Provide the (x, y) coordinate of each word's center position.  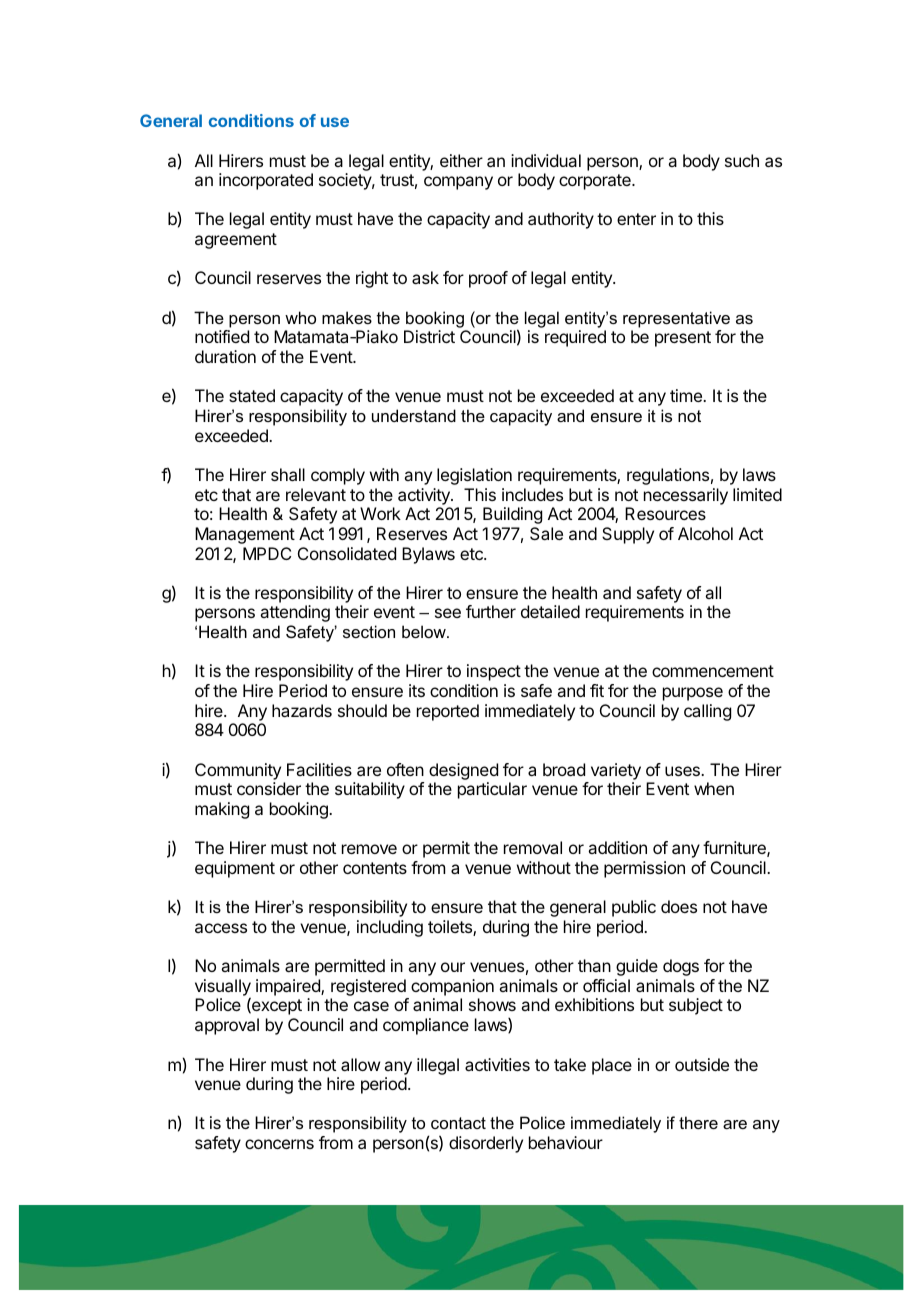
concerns (279, 1144)
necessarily (686, 496)
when (714, 788)
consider (269, 788)
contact (458, 1123)
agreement (236, 241)
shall (288, 474)
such (742, 160)
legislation (474, 476)
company (458, 183)
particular (492, 790)
